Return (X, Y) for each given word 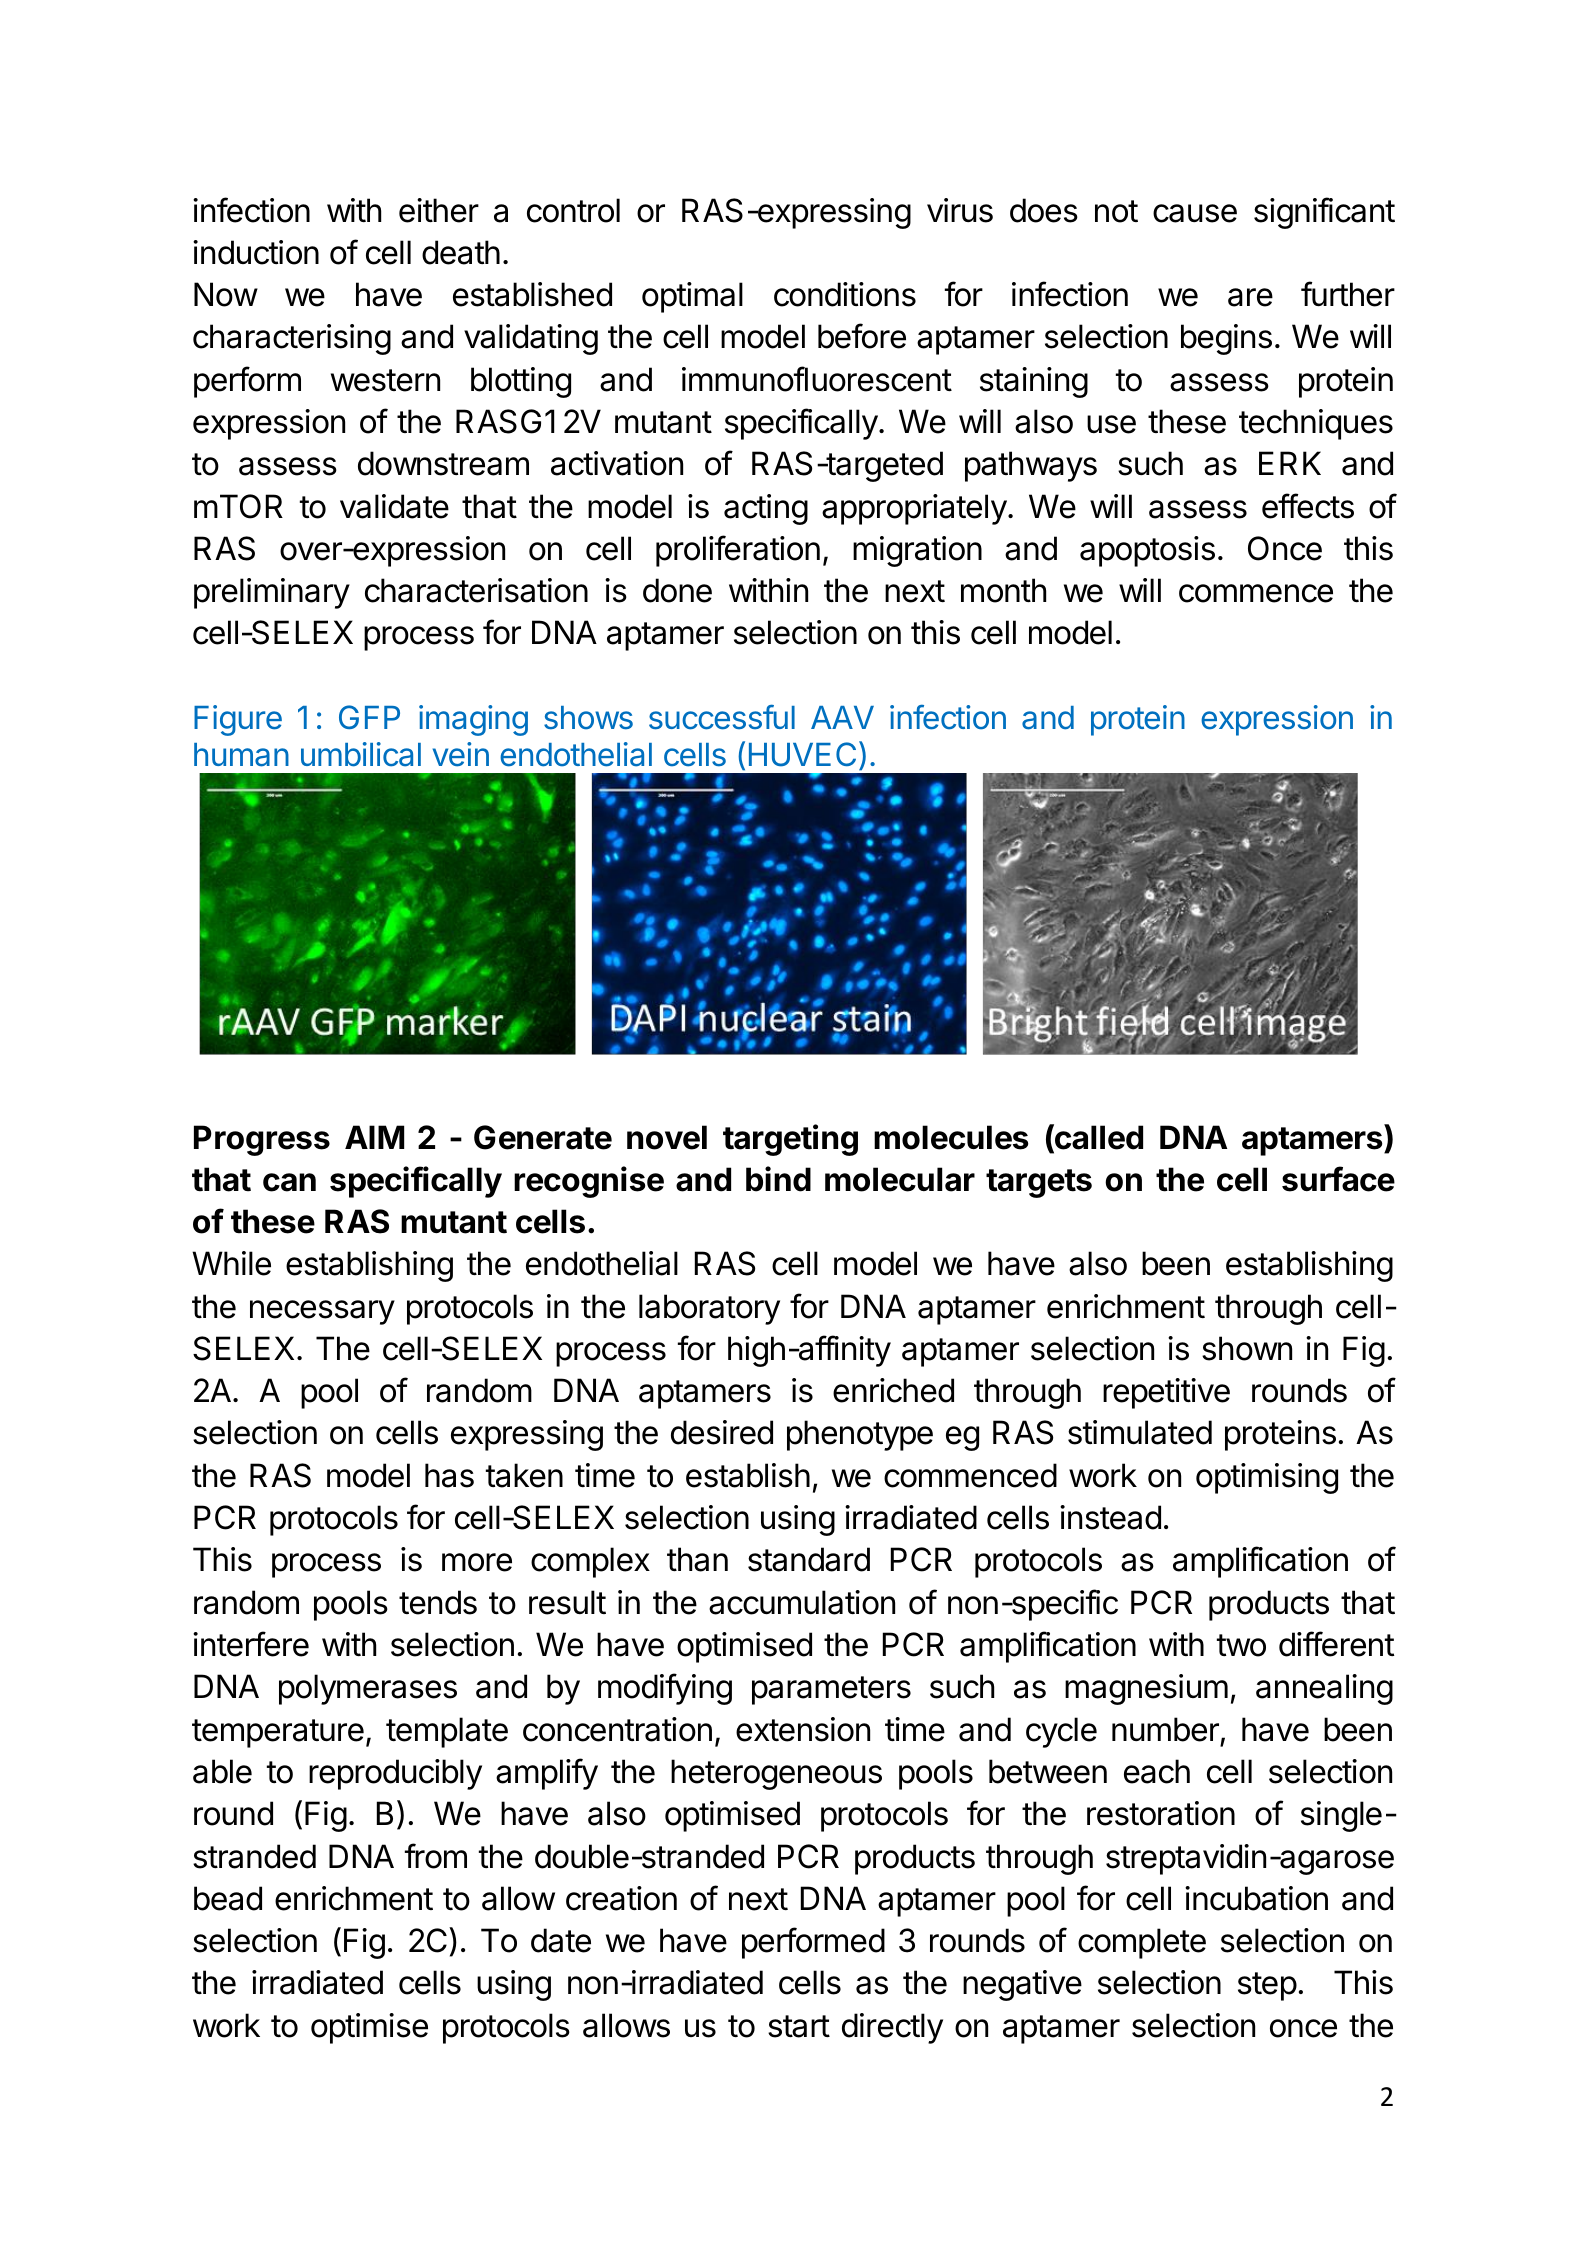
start (799, 2026)
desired (722, 1432)
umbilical (361, 754)
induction (256, 252)
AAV (842, 717)
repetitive (1166, 1393)
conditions (845, 294)
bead (228, 1898)
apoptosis (1147, 551)
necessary (322, 1312)
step (1267, 1986)
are (1250, 297)
